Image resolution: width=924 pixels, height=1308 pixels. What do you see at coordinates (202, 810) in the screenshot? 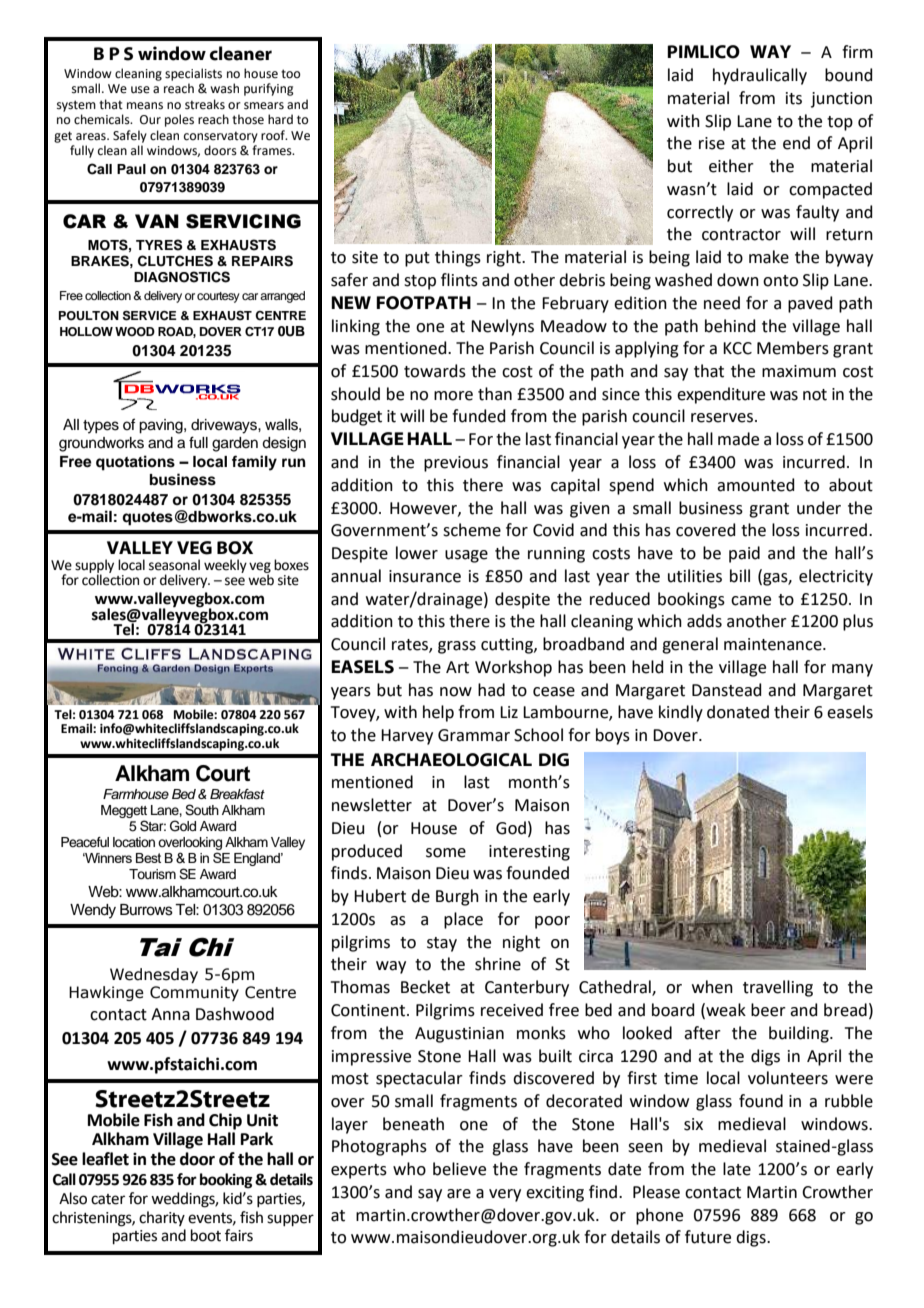
I see `South` at bounding box center [202, 810].
